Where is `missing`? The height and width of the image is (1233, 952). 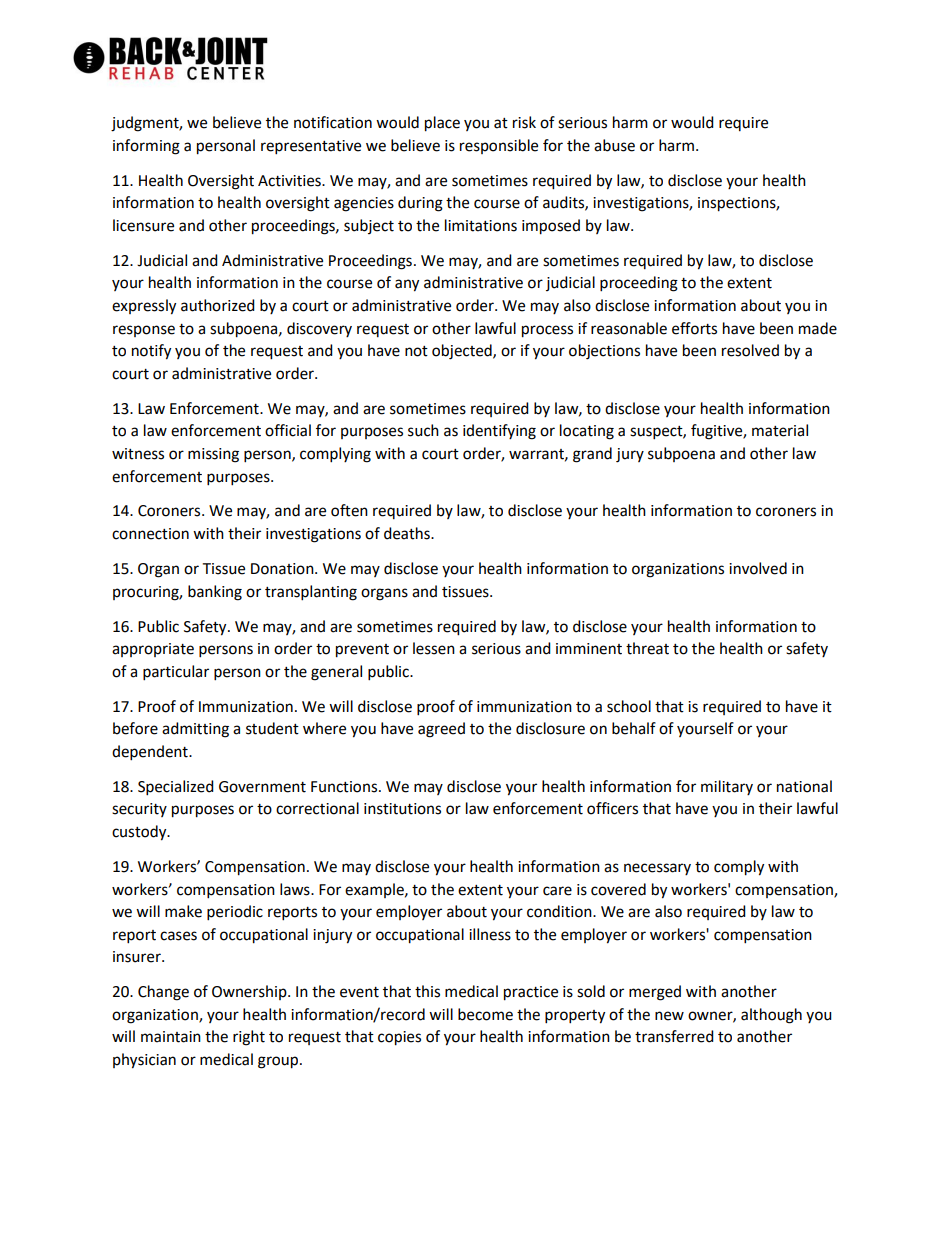 missing is located at coordinates (213, 455).
